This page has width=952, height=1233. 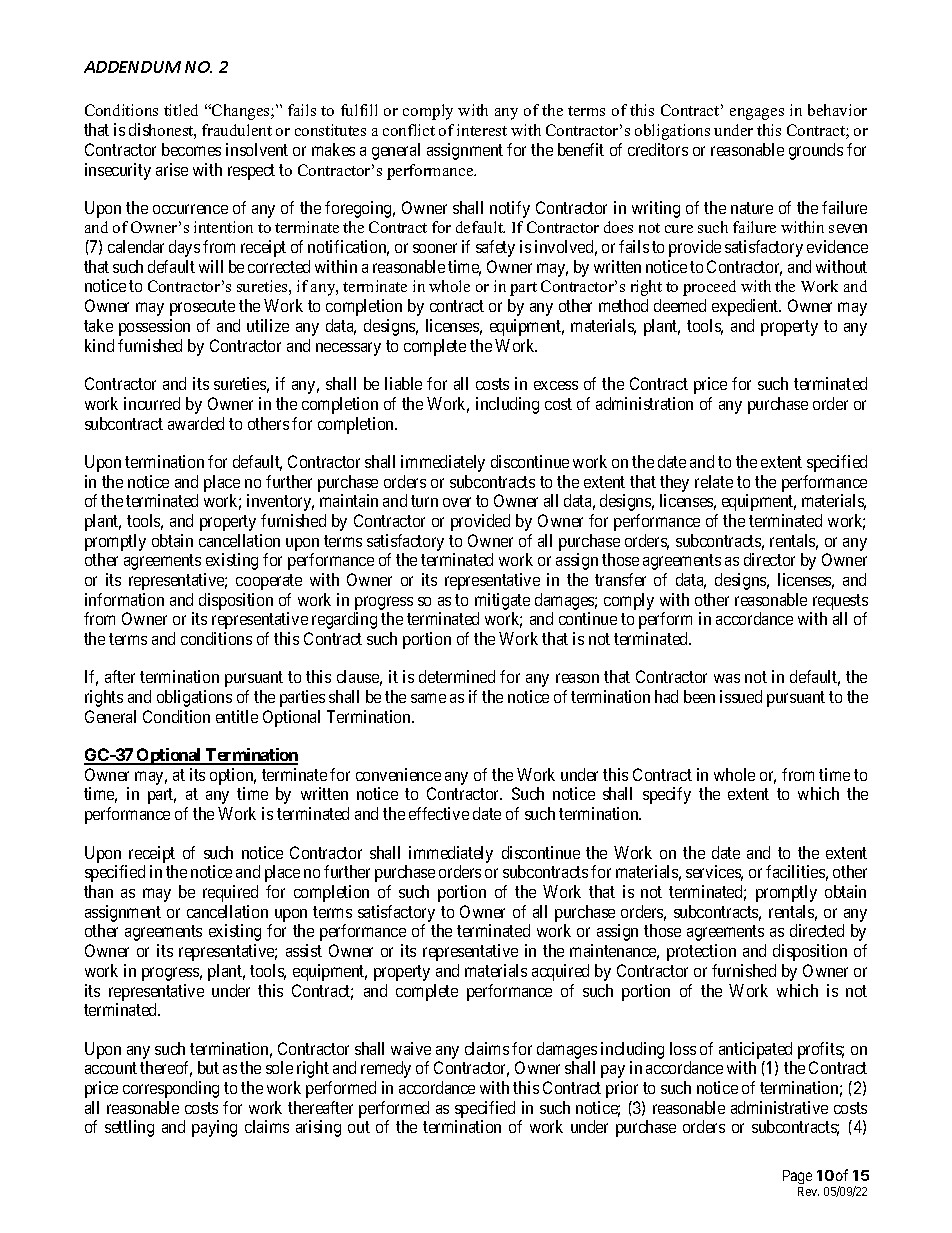 What do you see at coordinates (482, 130) in the page?
I see `interest` at bounding box center [482, 130].
